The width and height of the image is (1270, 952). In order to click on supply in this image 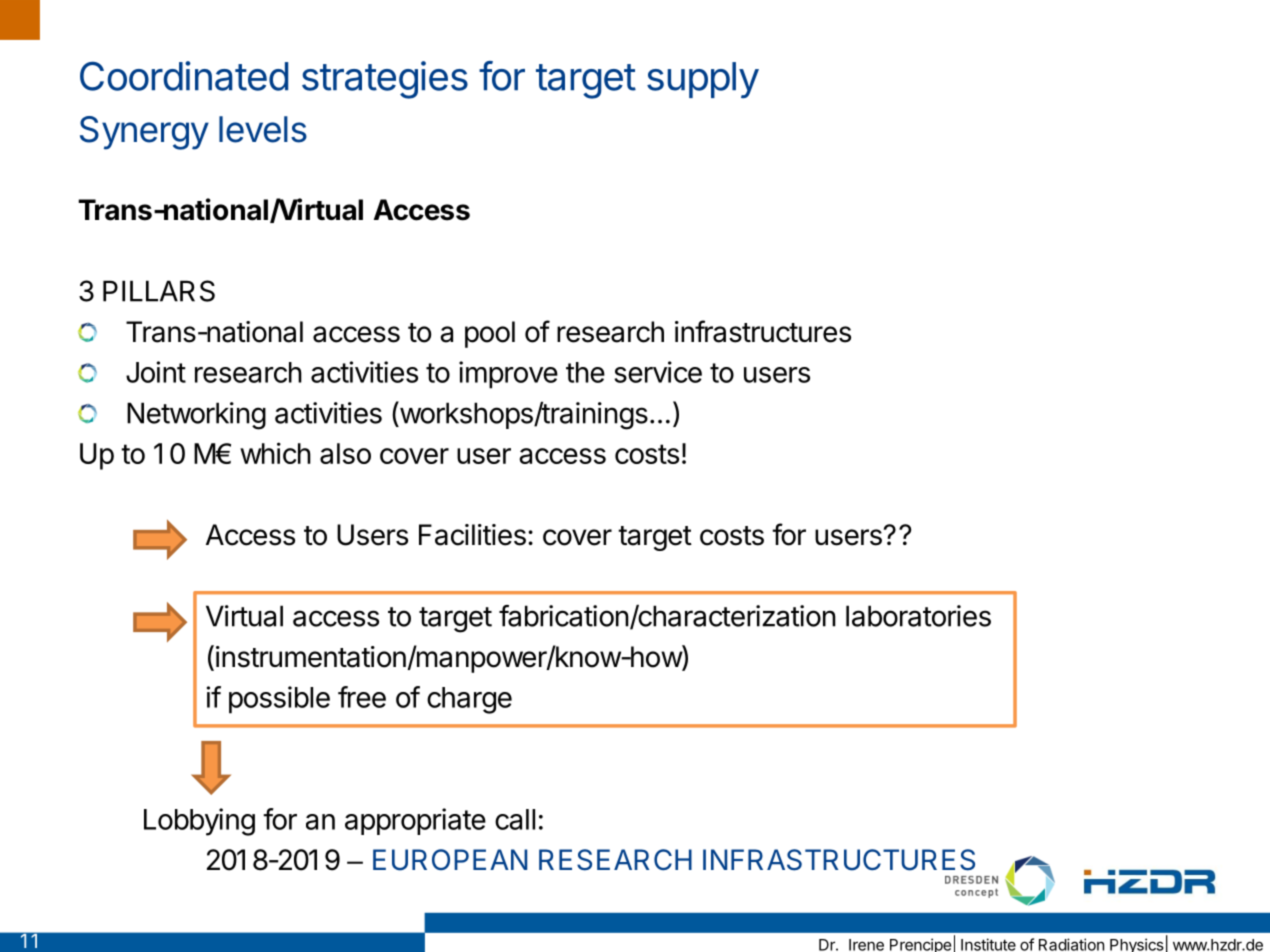, I will do `click(703, 80)`.
